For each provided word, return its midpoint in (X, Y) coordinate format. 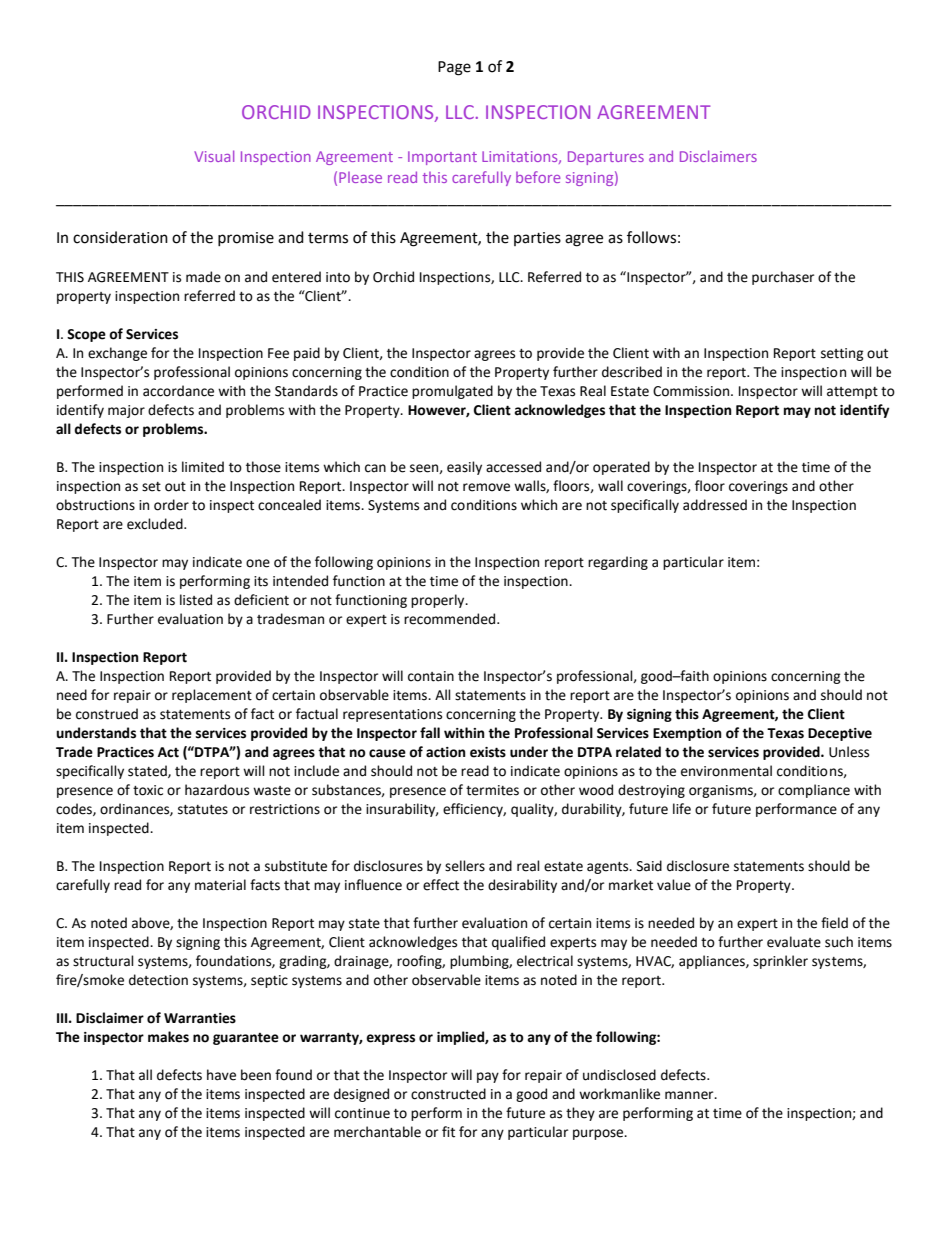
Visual (214, 156)
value (674, 885)
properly (439, 601)
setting (842, 354)
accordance (178, 391)
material (220, 885)
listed (196, 600)
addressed (715, 505)
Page (454, 68)
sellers (465, 866)
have (221, 1075)
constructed (448, 1094)
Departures (606, 158)
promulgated (452, 392)
